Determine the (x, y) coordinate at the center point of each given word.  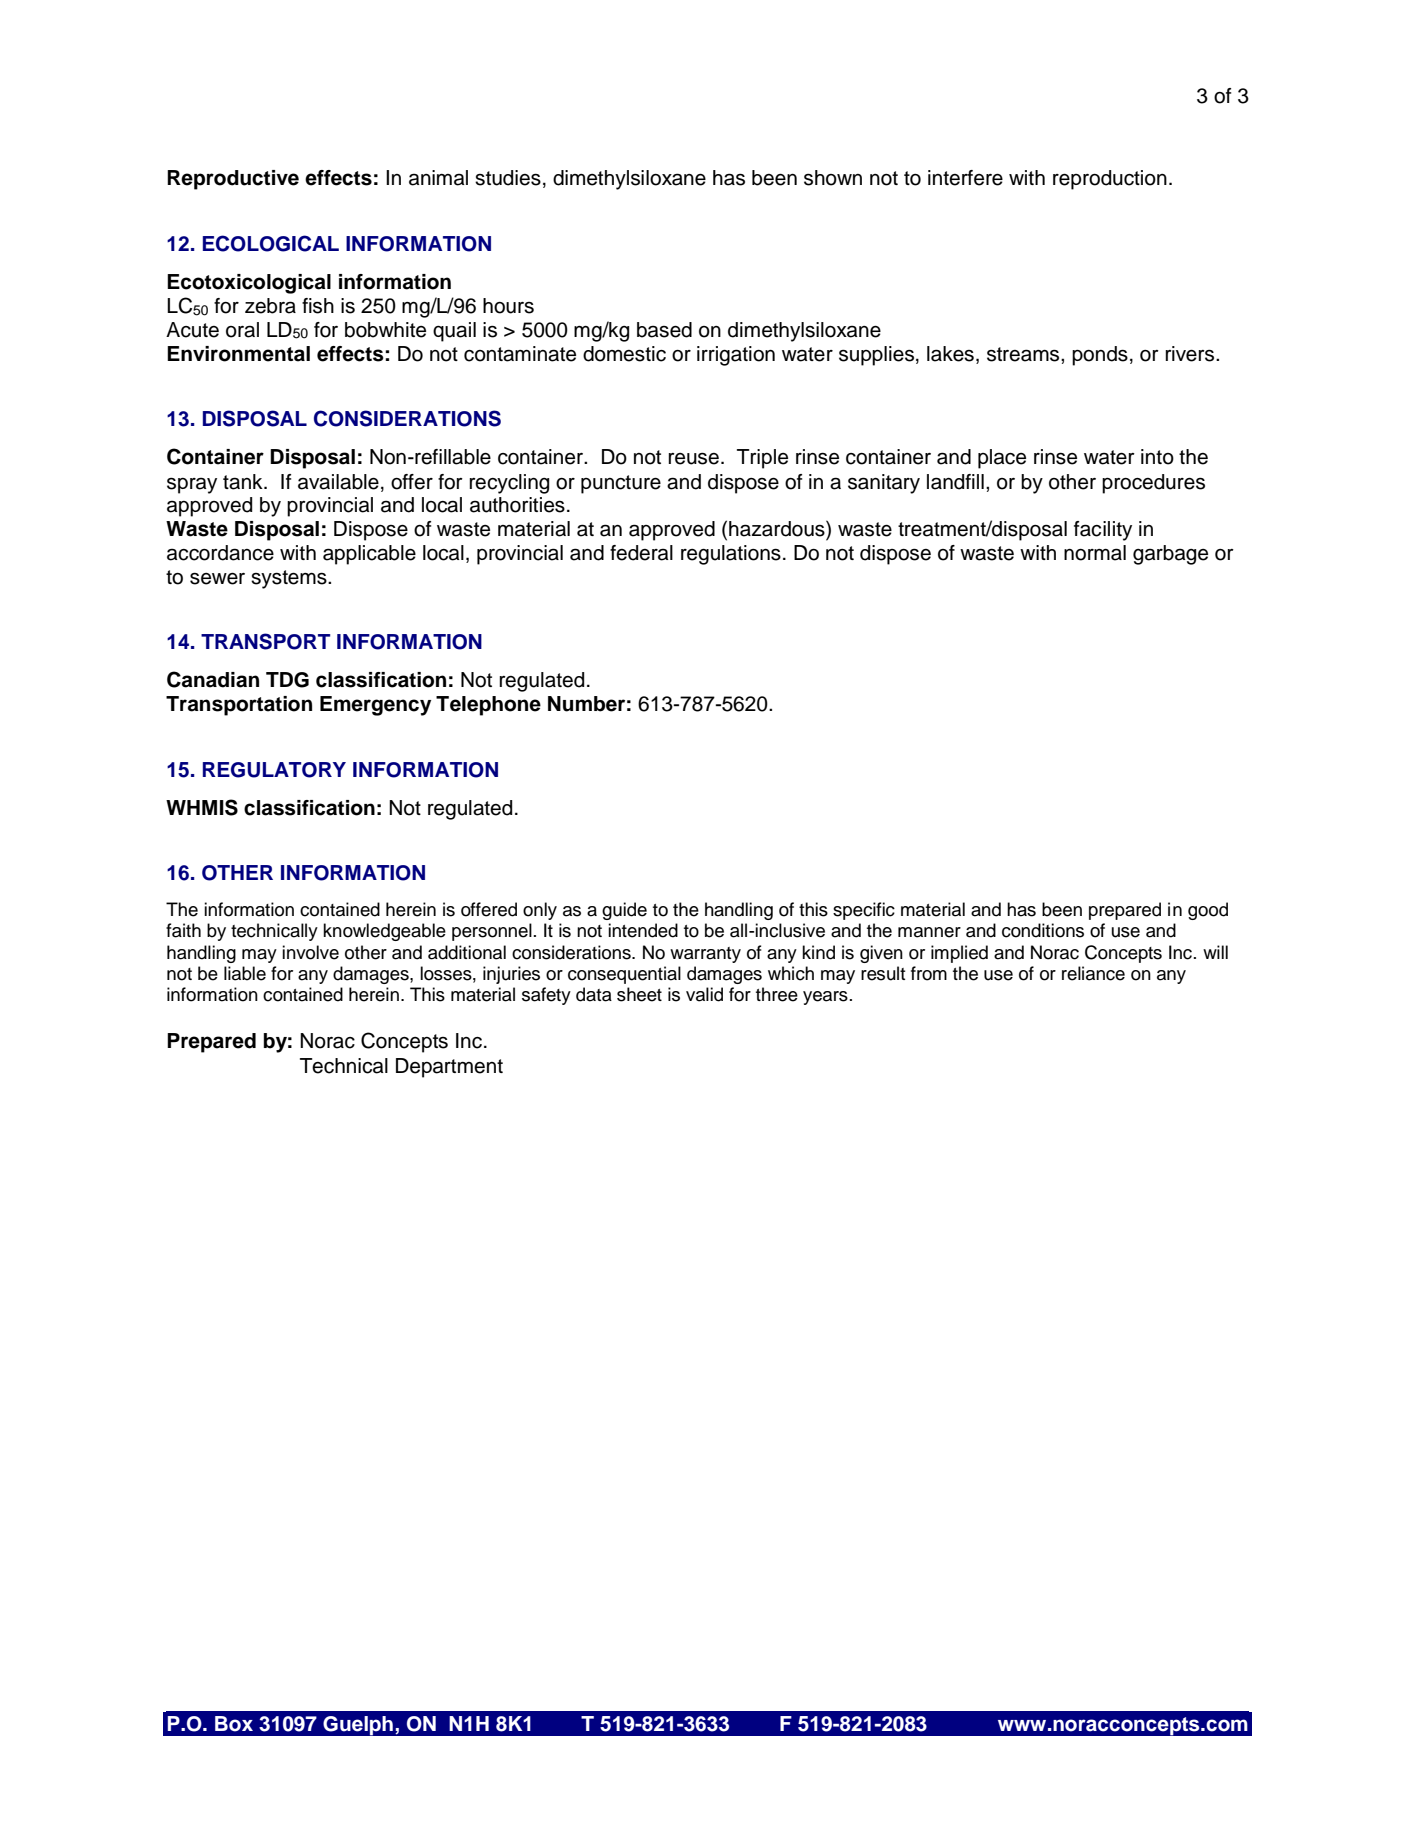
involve (310, 952)
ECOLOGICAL (271, 243)
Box (234, 1724)
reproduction (1110, 180)
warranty (705, 955)
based (664, 330)
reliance (1093, 973)
